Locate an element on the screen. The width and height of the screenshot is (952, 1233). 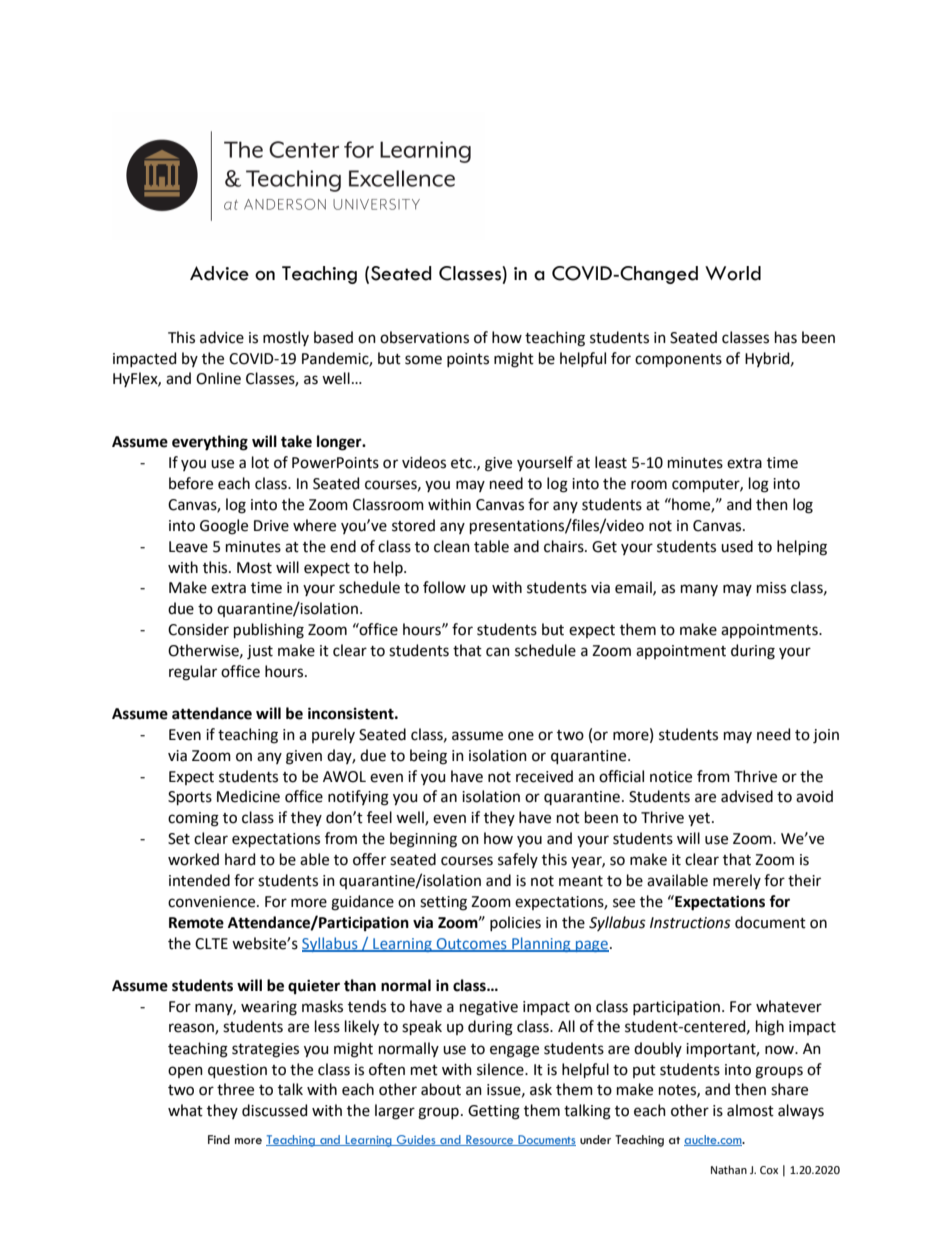
Resource is located at coordinates (490, 1140).
